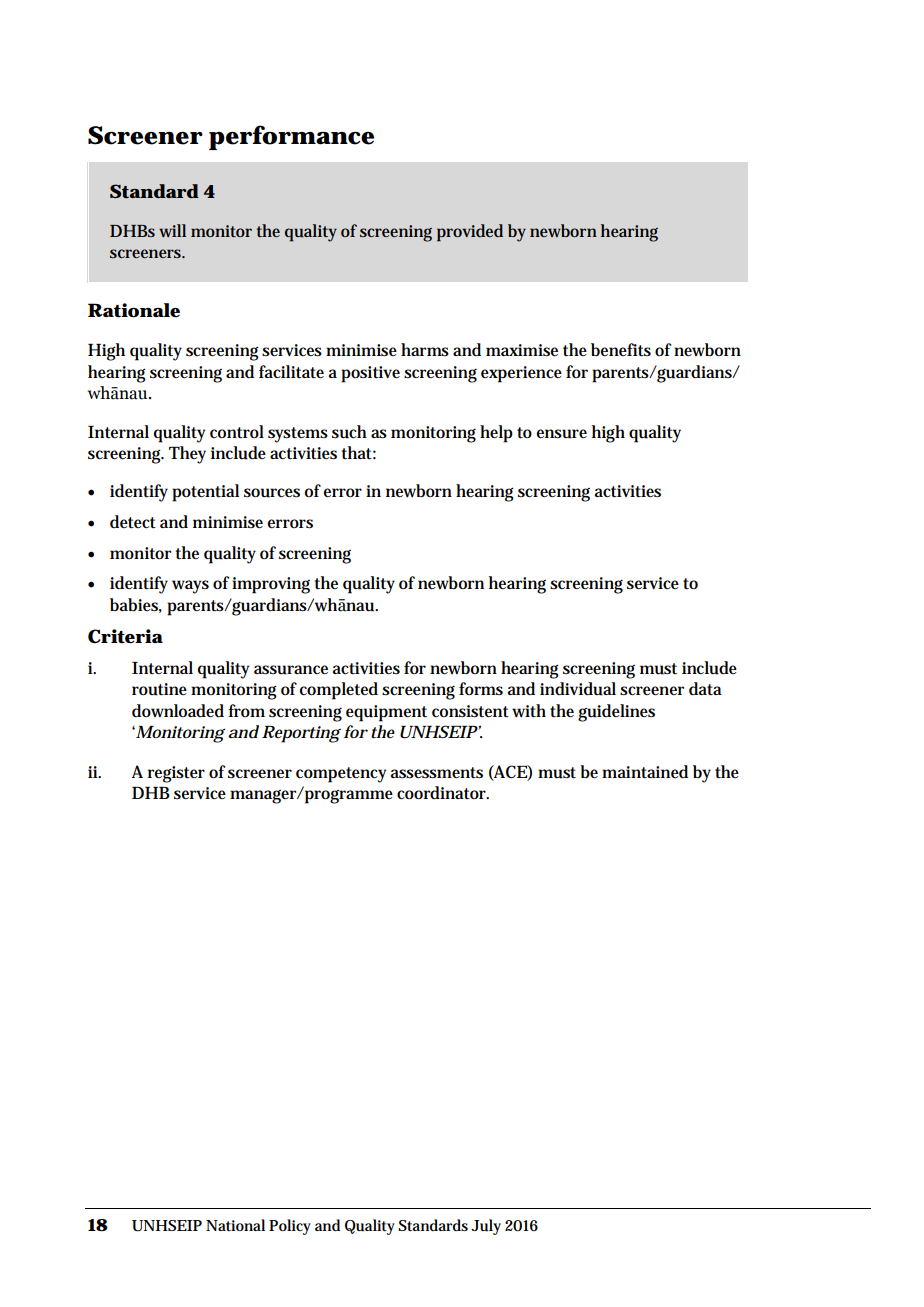  Describe the element at coordinates (442, 793) in the document. I see `coordinator` at that location.
